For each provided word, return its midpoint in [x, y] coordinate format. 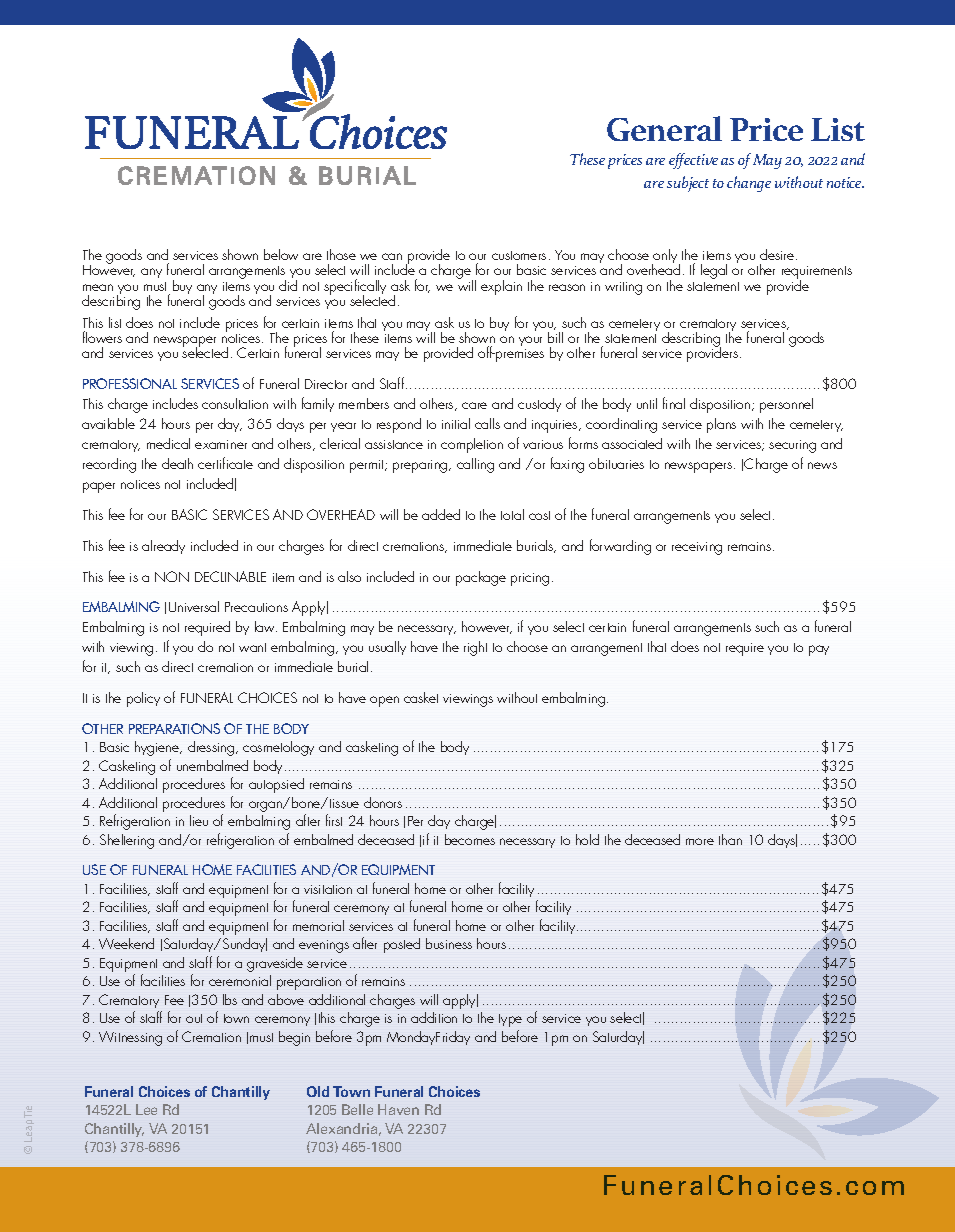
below [281, 254]
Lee [146, 1109]
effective [693, 161]
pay [819, 650]
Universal [194, 606]
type [510, 1020]
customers [519, 255]
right [475, 648]
